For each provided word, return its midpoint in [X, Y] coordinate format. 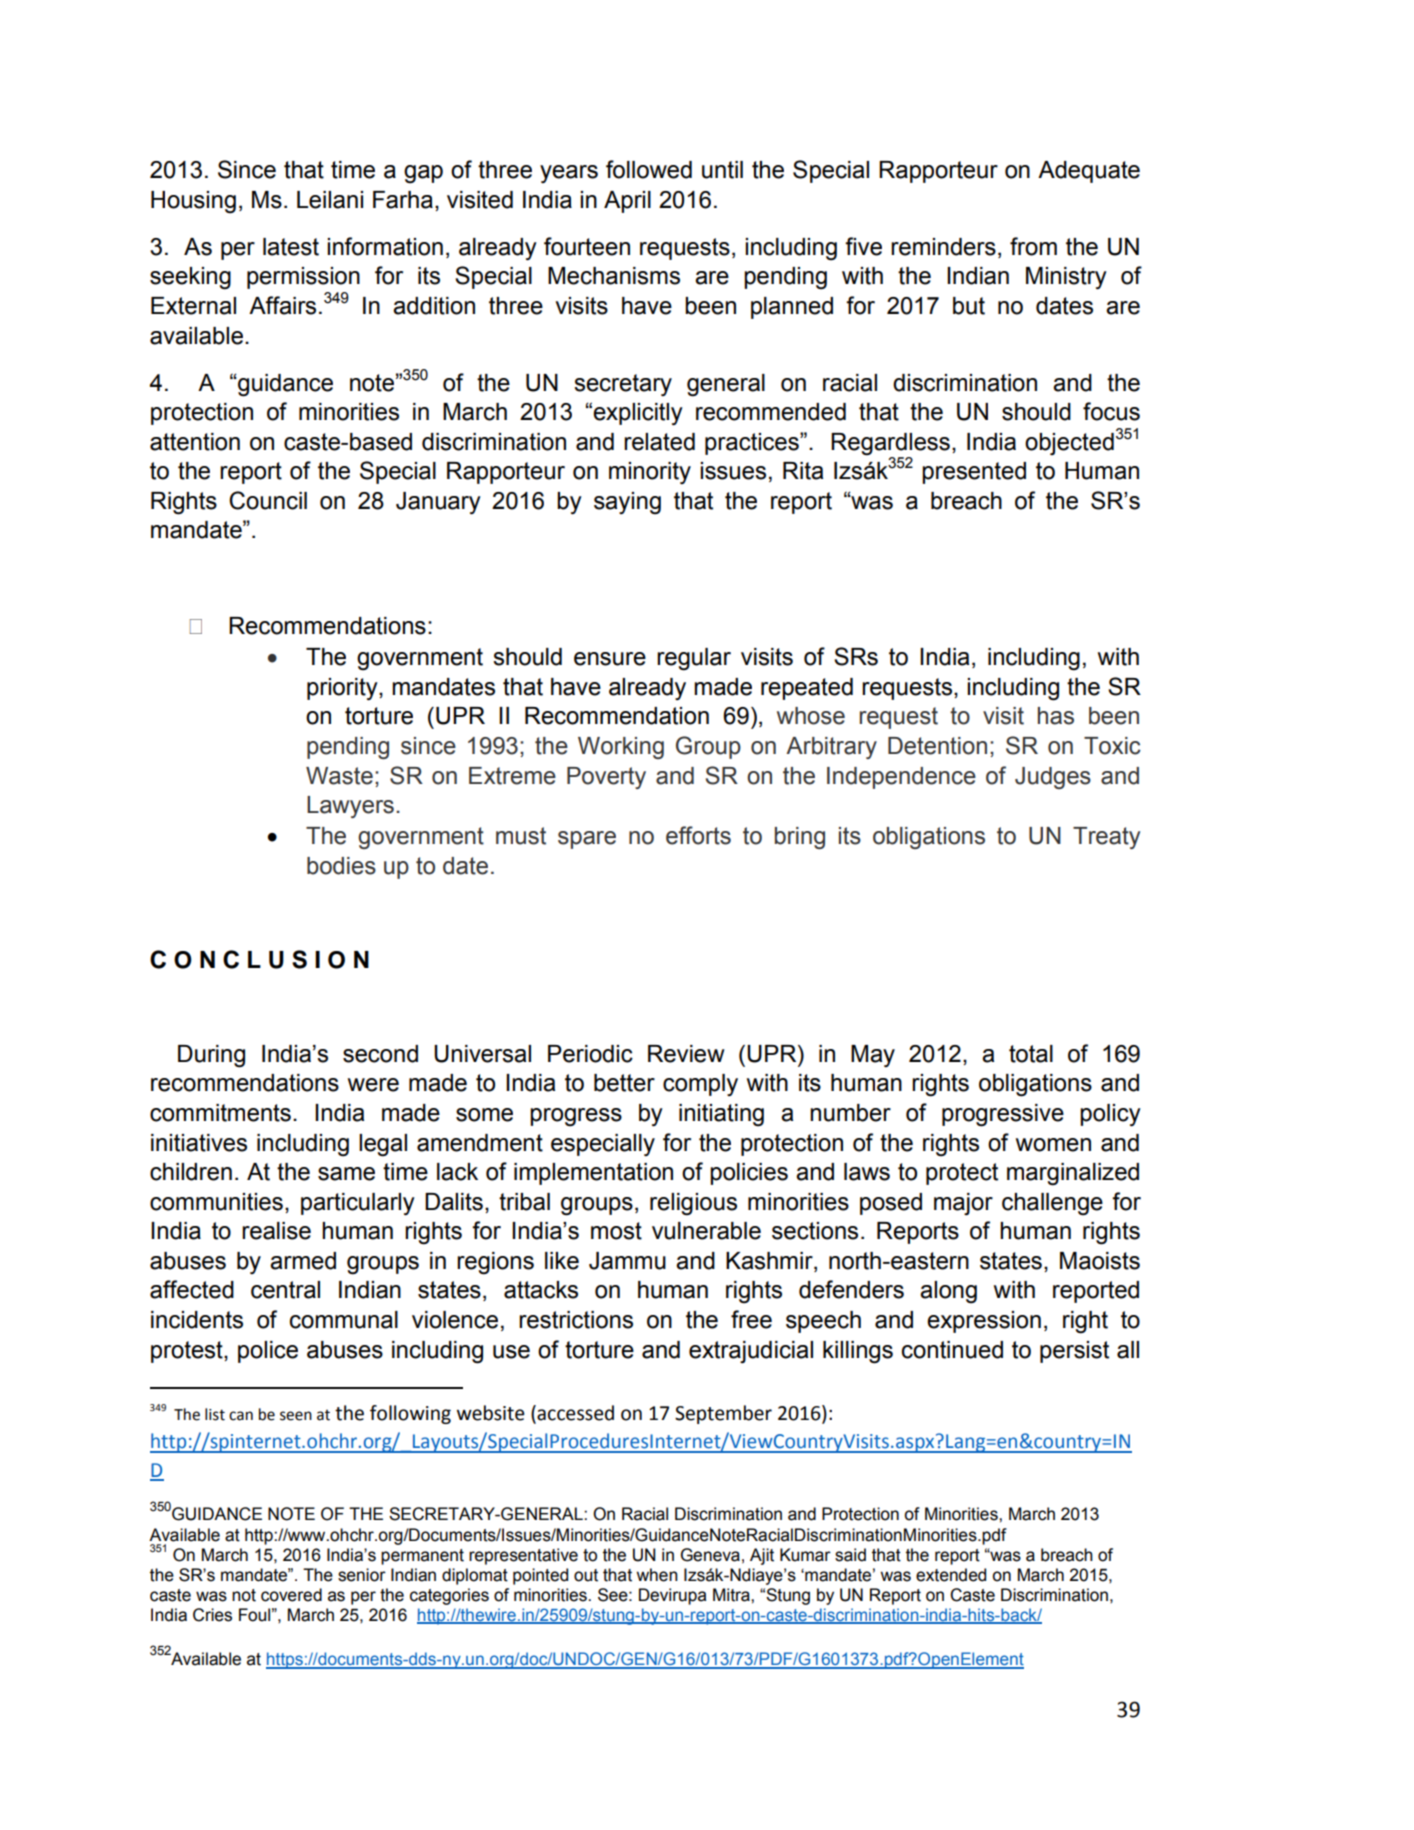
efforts [698, 835]
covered [291, 1595]
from [1033, 246]
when [657, 1575]
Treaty [1106, 838]
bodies [341, 866]
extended [951, 1575]
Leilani [330, 200]
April [627, 202]
